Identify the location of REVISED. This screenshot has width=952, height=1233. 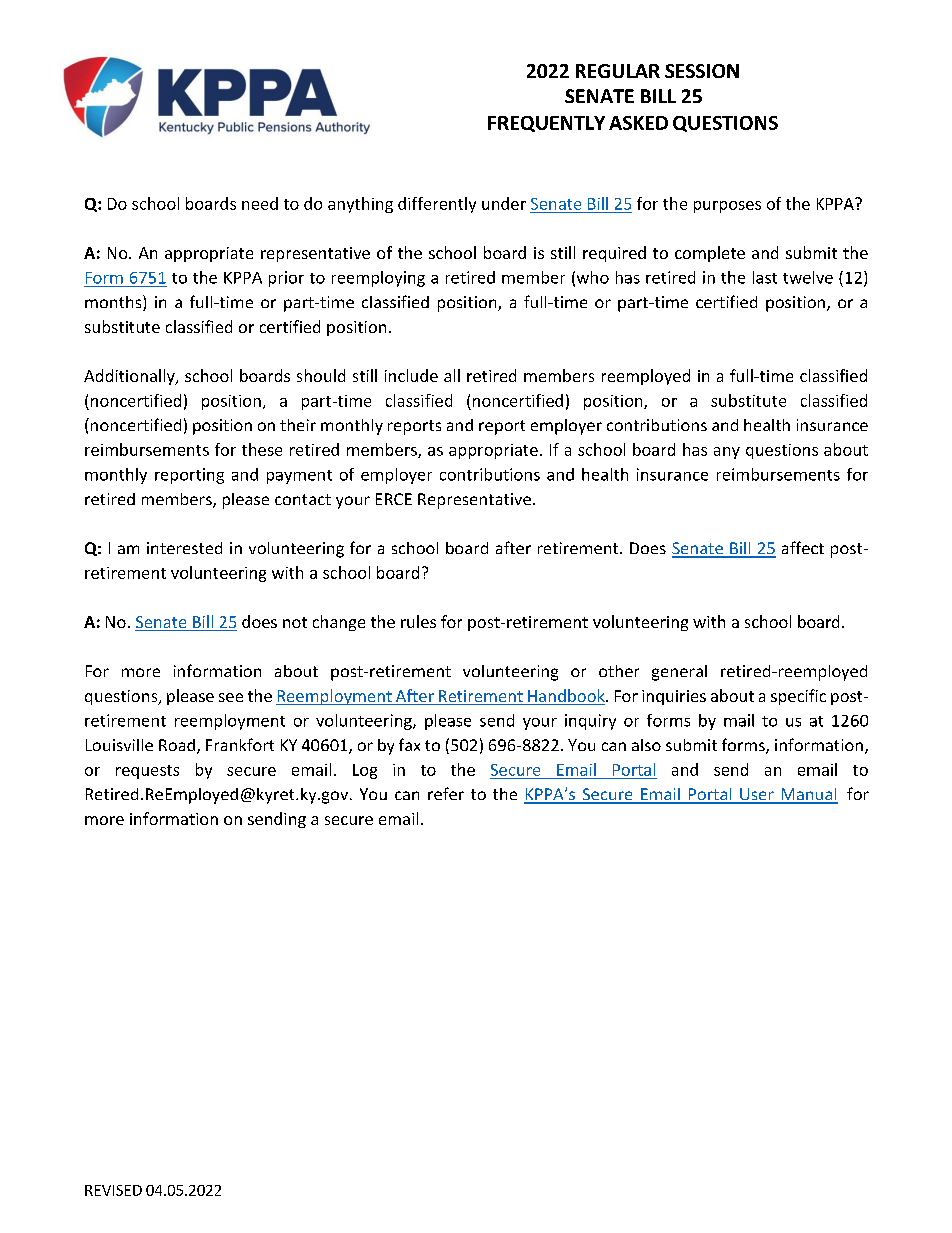
(113, 1190).
